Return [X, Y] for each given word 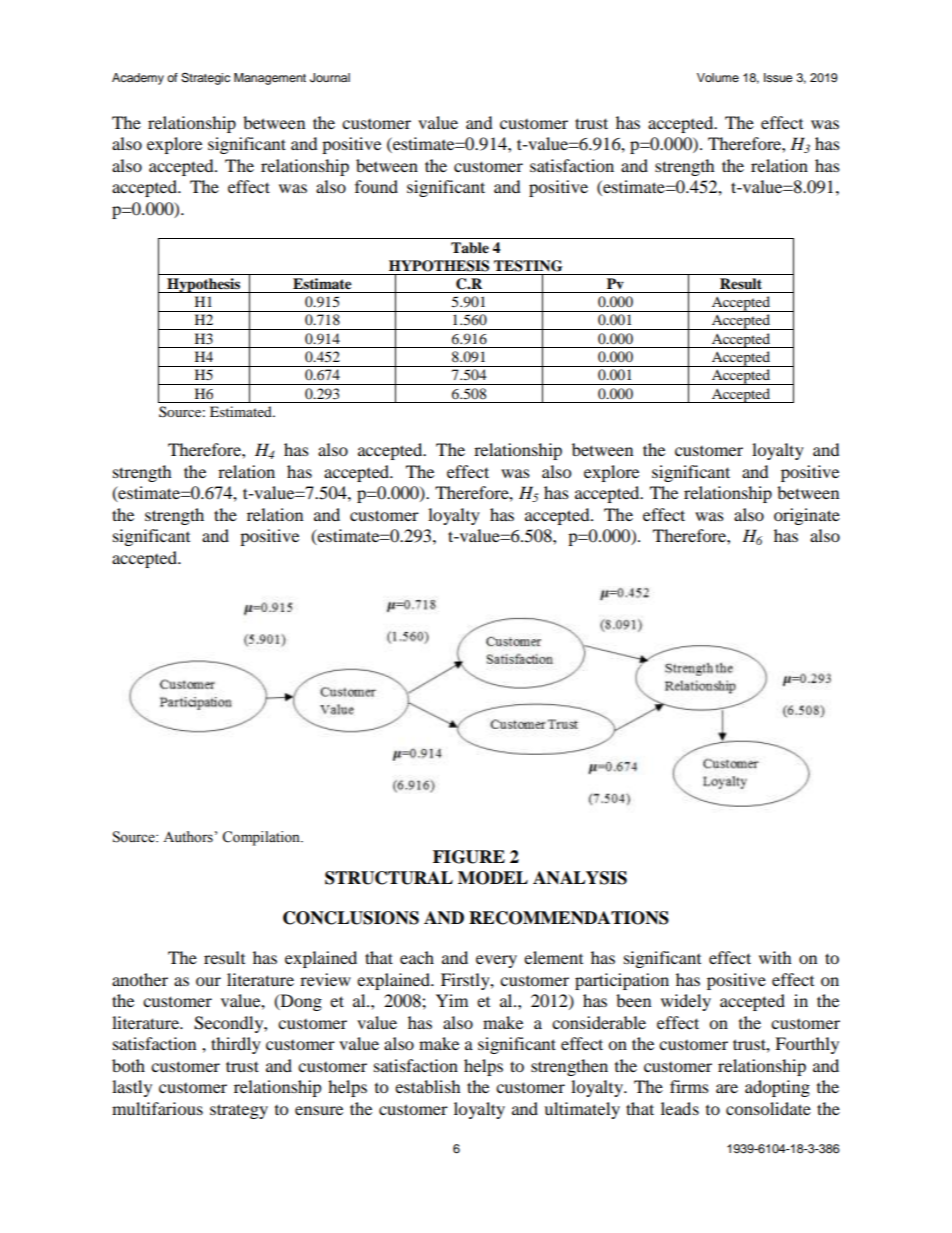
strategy [239, 1111]
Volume [718, 77]
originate [807, 516]
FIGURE [469, 857]
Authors [188, 837]
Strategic [205, 79]
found [376, 186]
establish [428, 1086]
